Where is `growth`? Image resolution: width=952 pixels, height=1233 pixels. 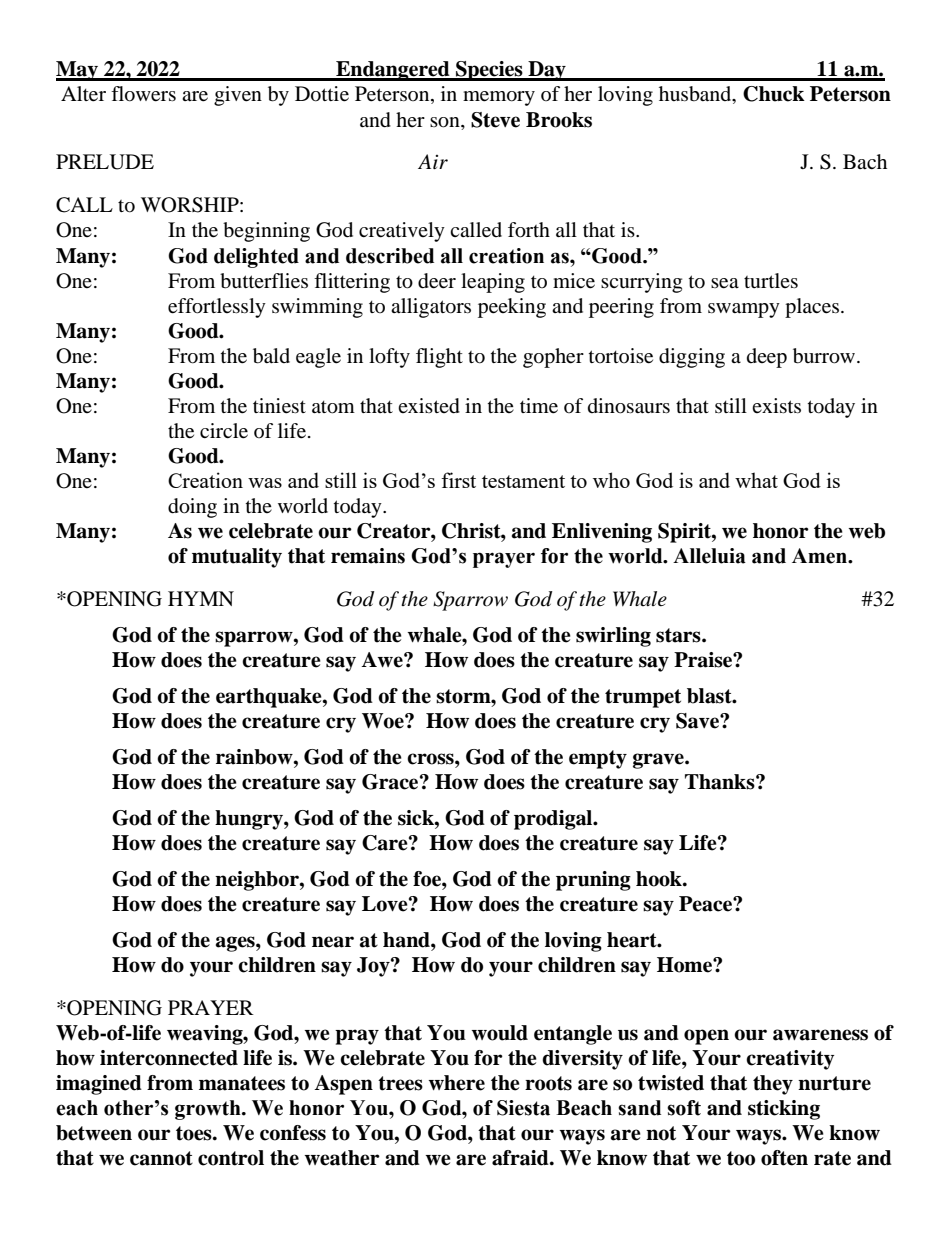
growth is located at coordinates (209, 1110).
